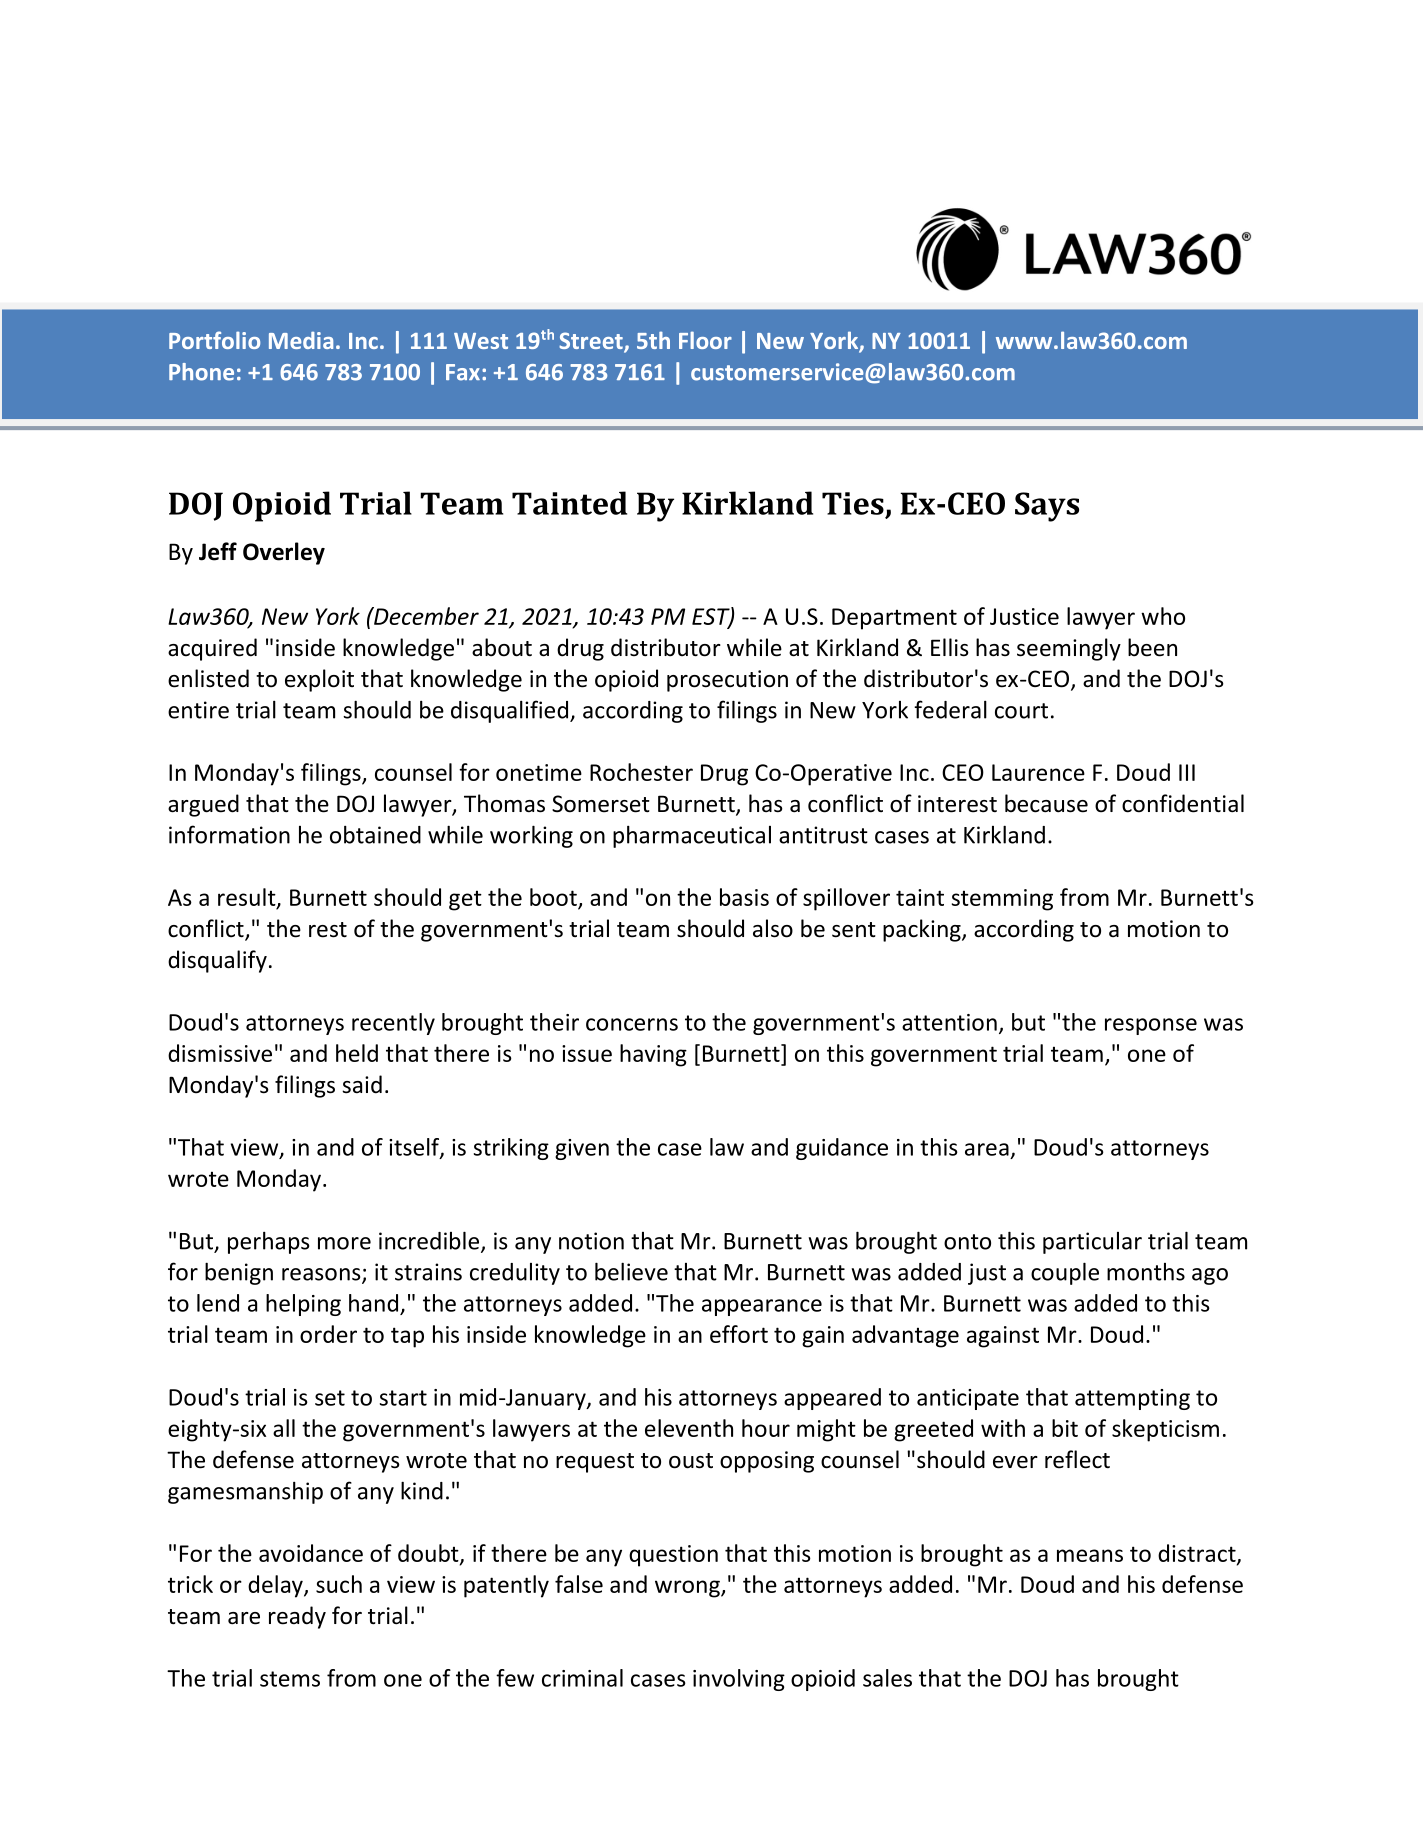 The width and height of the document is (1423, 1842). I want to click on pharmaceutical, so click(692, 837).
